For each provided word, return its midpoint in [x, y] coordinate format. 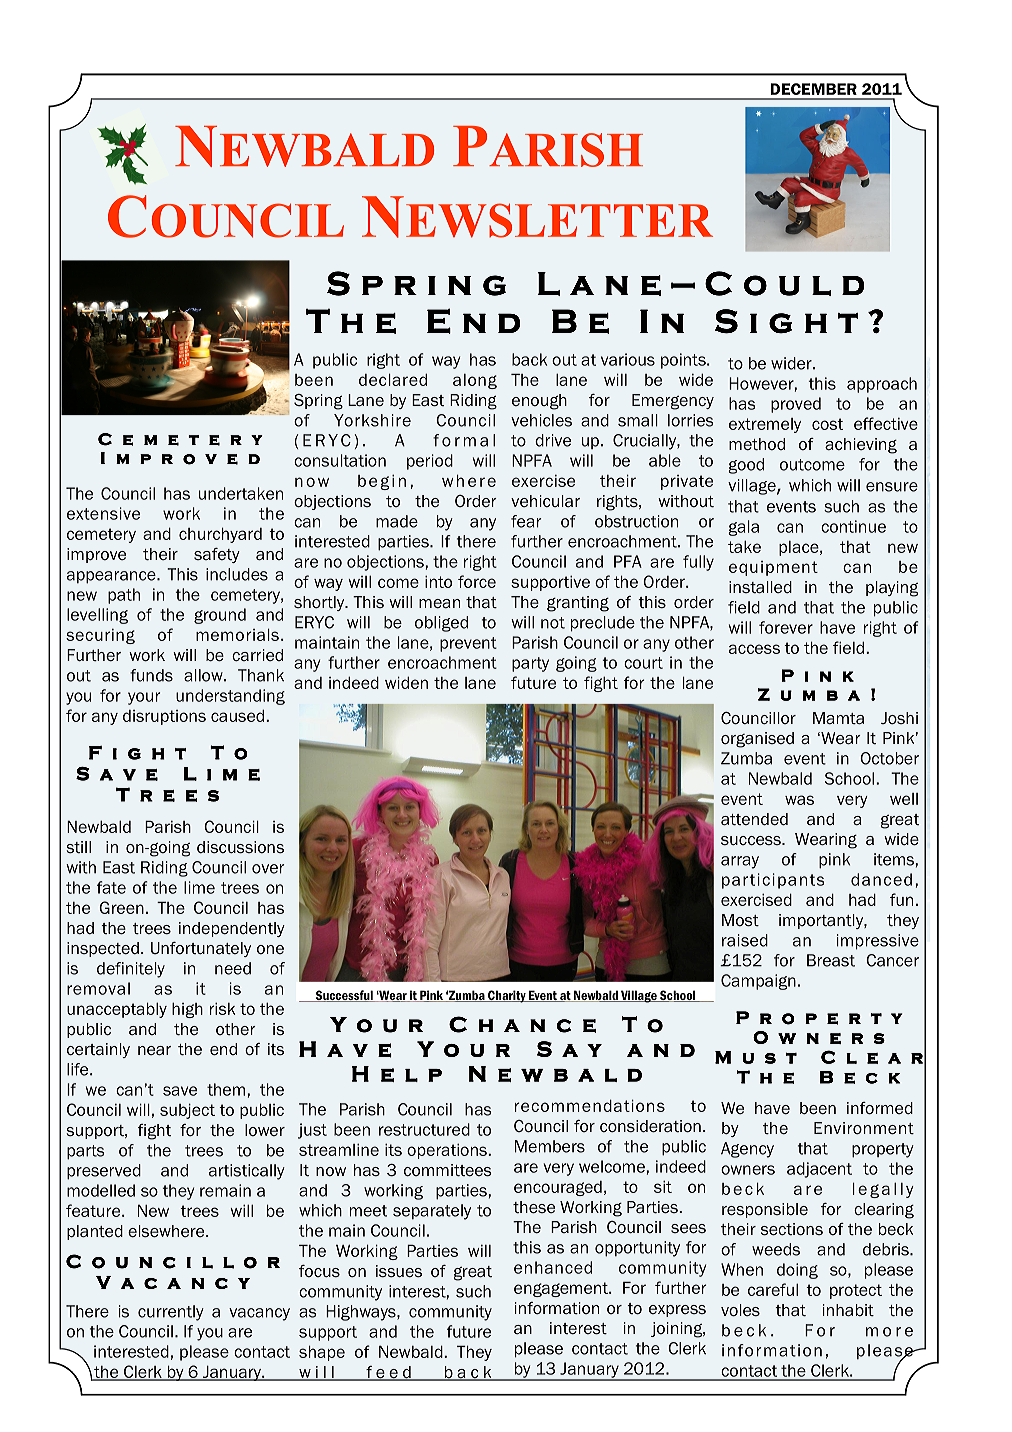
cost [827, 424]
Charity [507, 996]
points [684, 361]
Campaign [758, 982]
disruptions [164, 717]
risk [222, 1008]
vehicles [541, 420]
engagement [562, 1289]
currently [171, 1313]
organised [757, 740]
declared [393, 379]
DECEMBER [814, 89]
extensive [103, 513]
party [530, 664]
